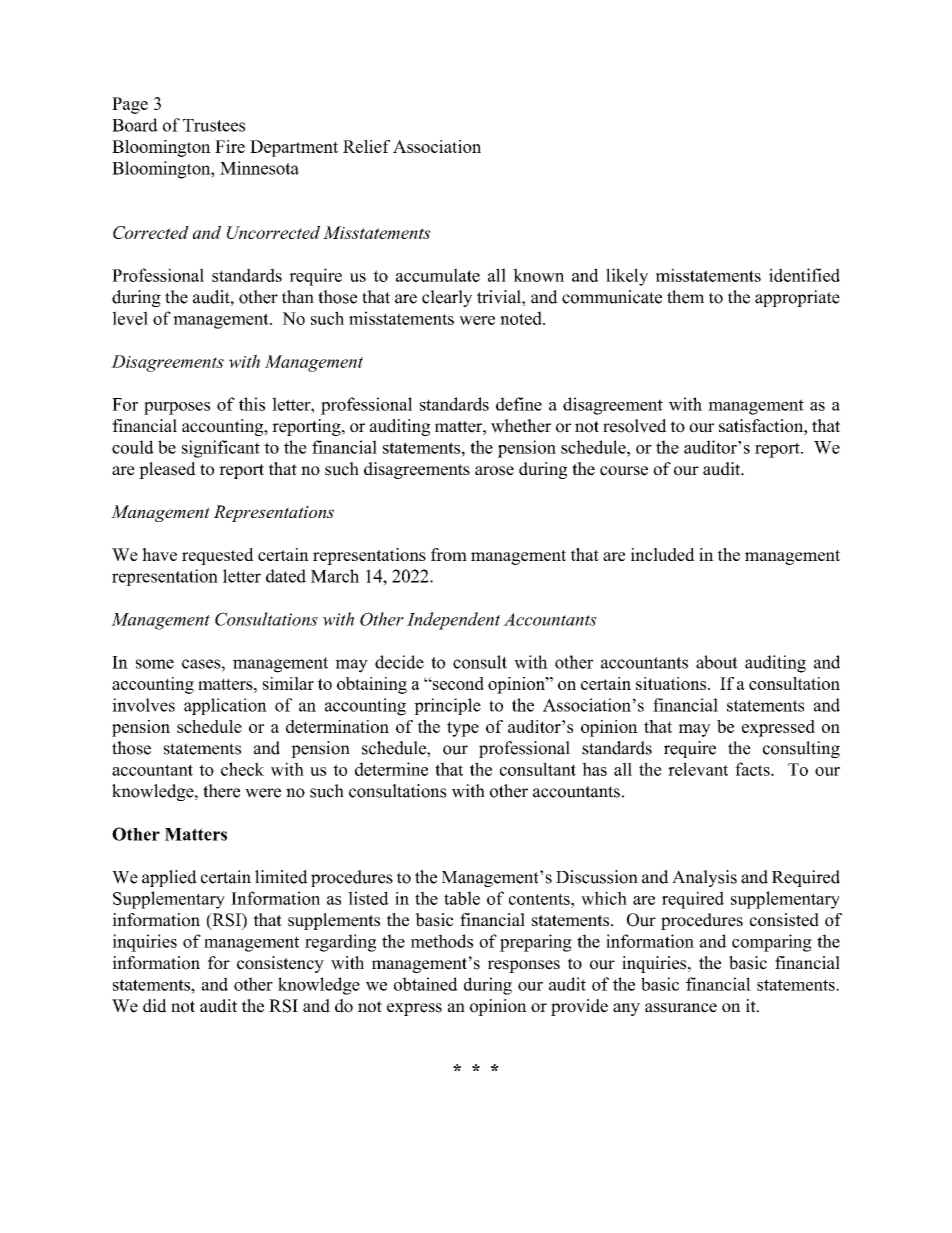  What do you see at coordinates (221, 791) in the document?
I see `there` at bounding box center [221, 791].
